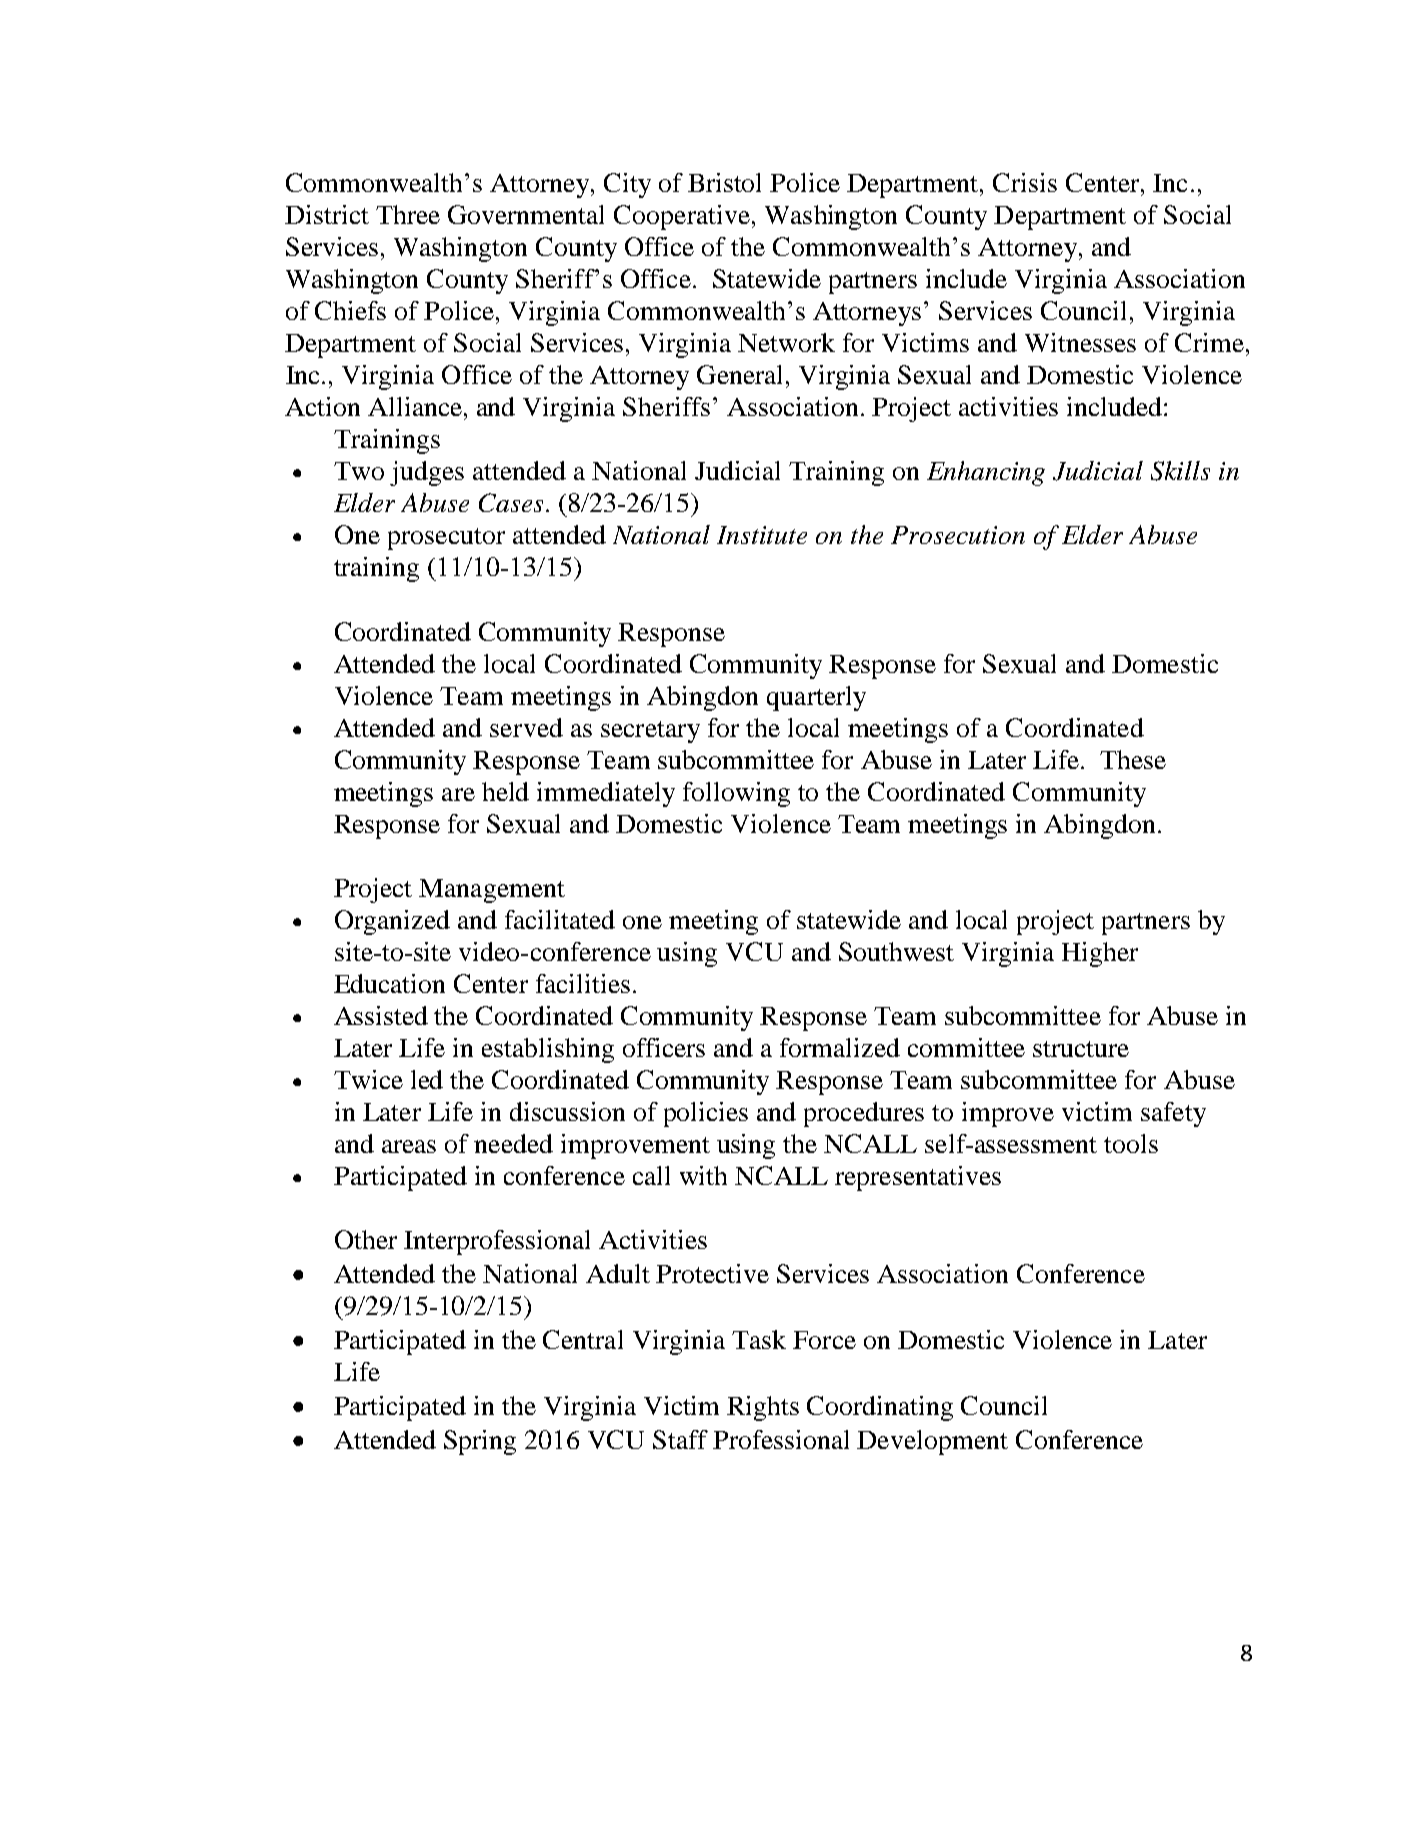 This screenshot has height=1838, width=1420. I want to click on held, so click(505, 791).
